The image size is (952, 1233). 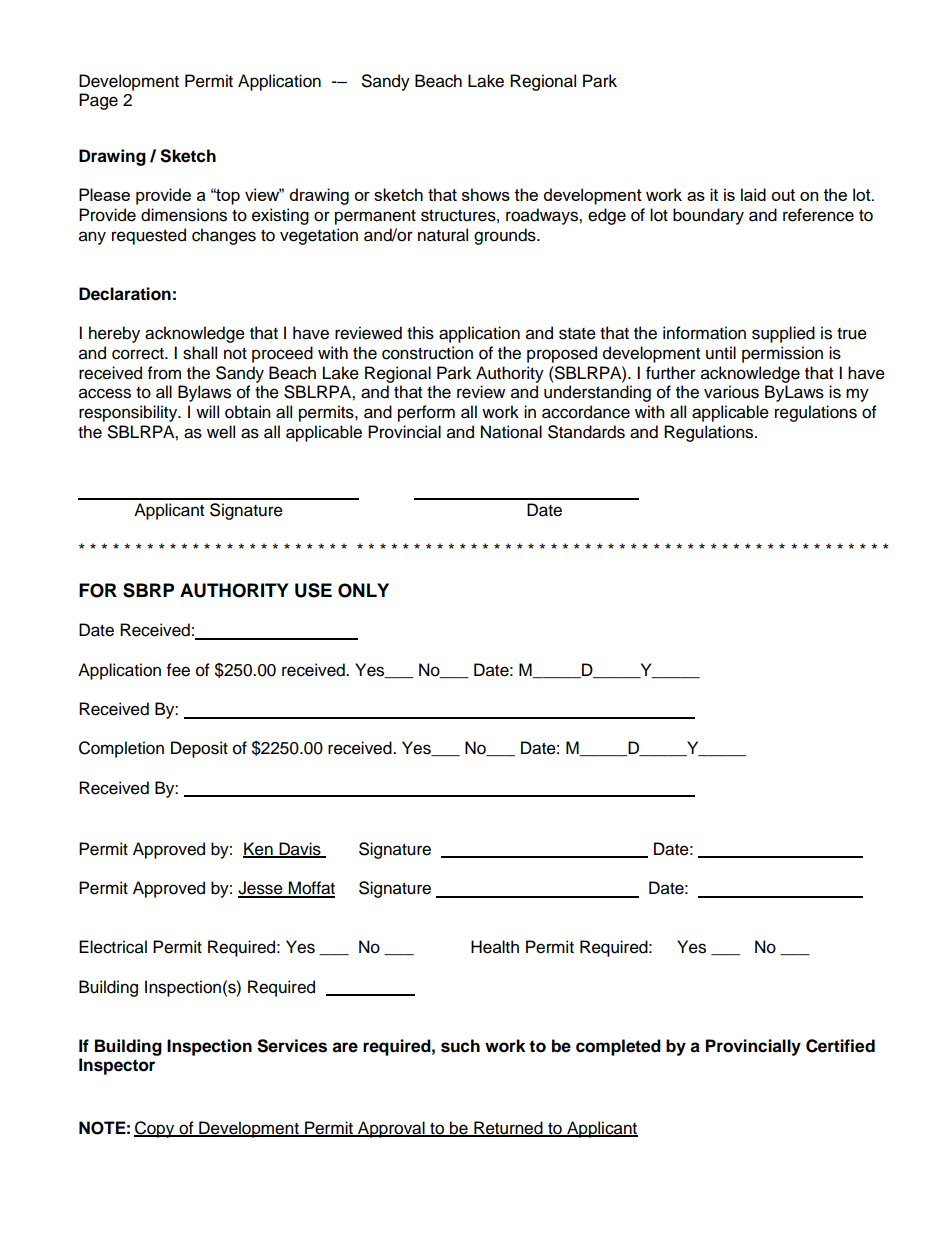 What do you see at coordinates (508, 1128) in the page?
I see `Returned` at bounding box center [508, 1128].
